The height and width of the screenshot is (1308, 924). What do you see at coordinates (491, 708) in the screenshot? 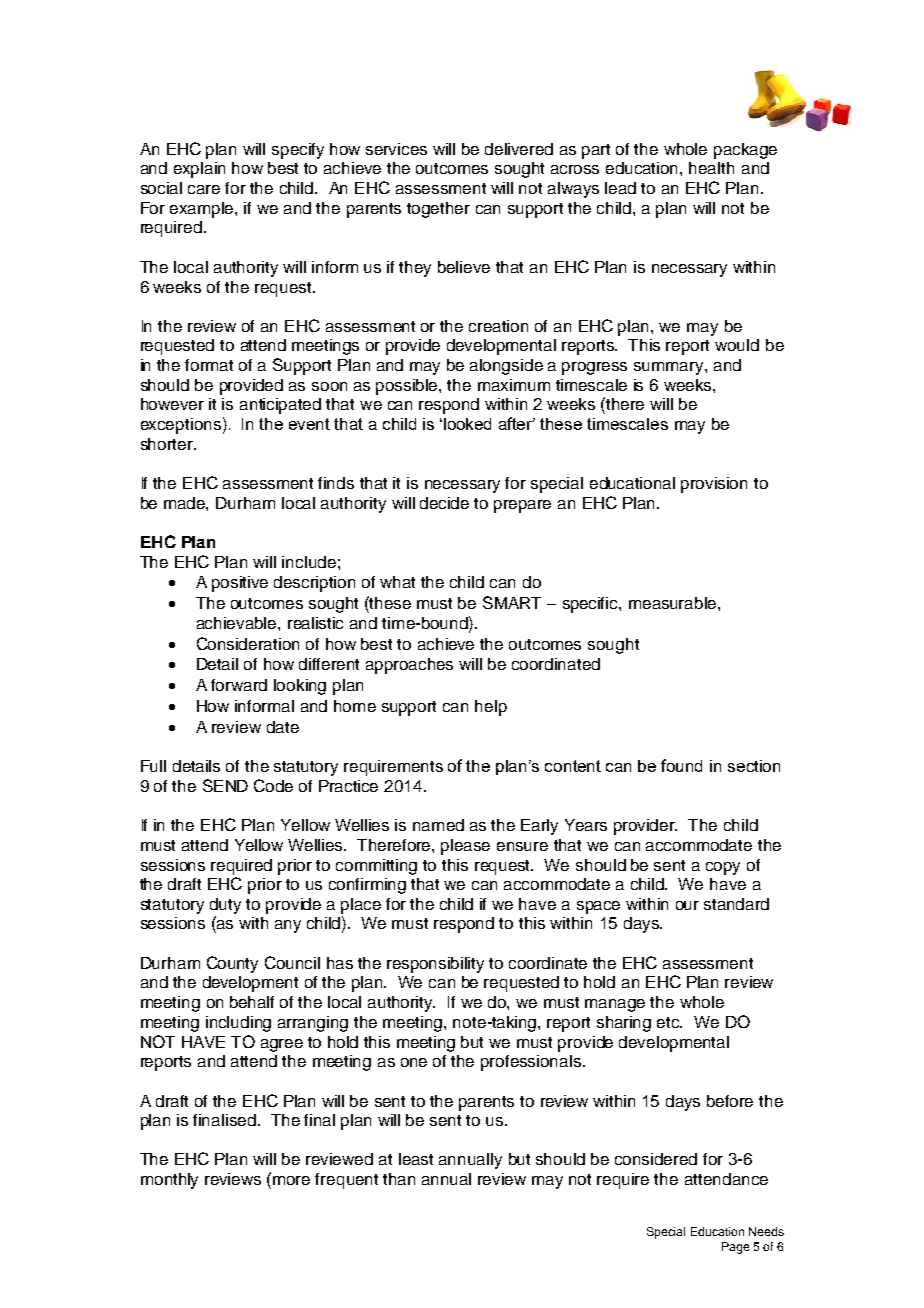
I see `help` at bounding box center [491, 708].
